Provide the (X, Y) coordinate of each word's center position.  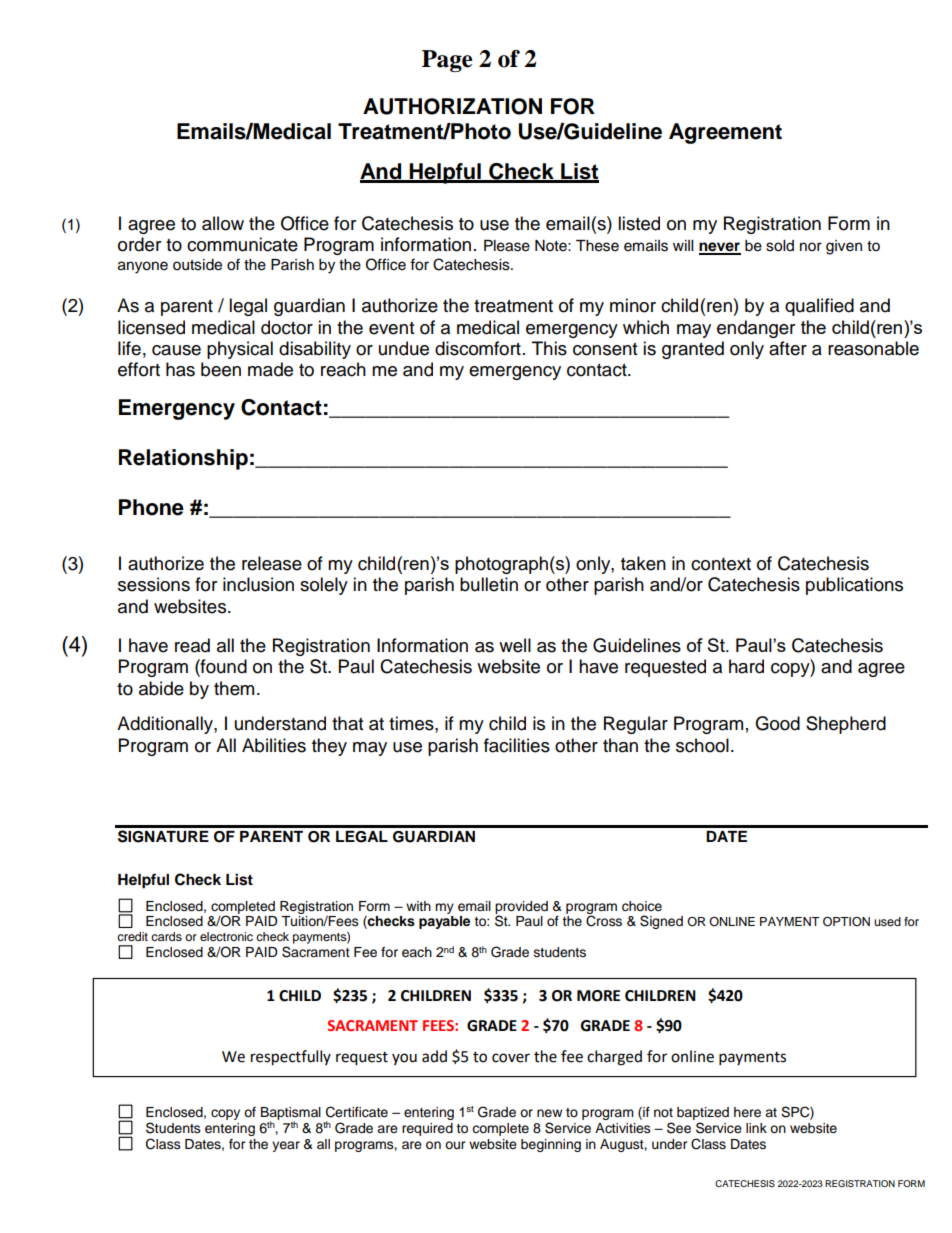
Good (777, 723)
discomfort (478, 348)
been (221, 369)
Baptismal (291, 1114)
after (788, 348)
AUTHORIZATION (452, 106)
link (756, 1128)
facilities (517, 745)
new (549, 1113)
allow (223, 223)
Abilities (274, 745)
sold (780, 246)
